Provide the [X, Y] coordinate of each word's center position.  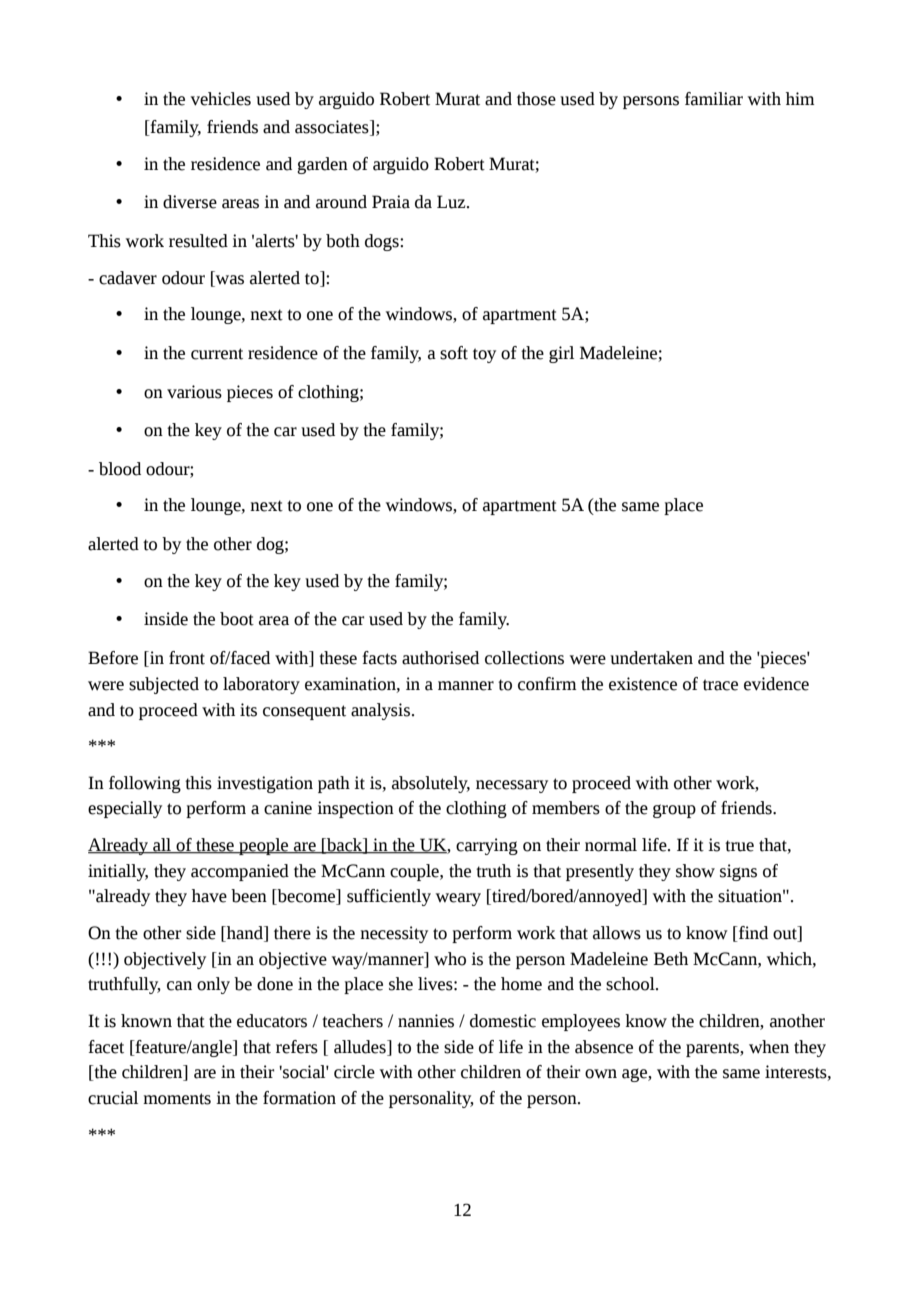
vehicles [221, 99]
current [217, 354]
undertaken [651, 658]
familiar [714, 99]
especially [125, 809]
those [536, 99]
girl [561, 354]
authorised [440, 658]
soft [454, 353]
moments [177, 1099]
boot [237, 619]
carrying [487, 846]
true [739, 846]
